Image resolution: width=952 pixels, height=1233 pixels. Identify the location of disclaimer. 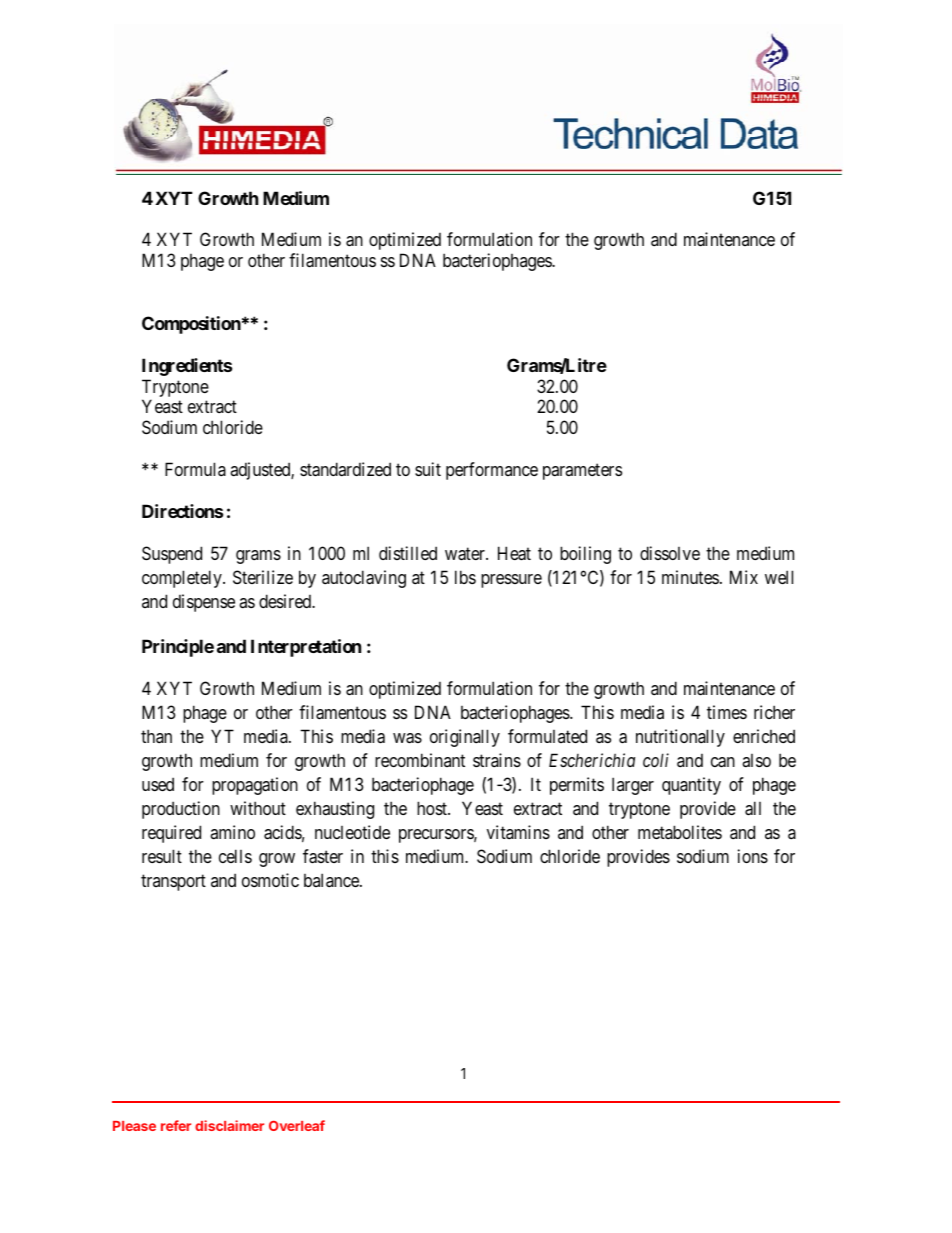
(229, 1125).
